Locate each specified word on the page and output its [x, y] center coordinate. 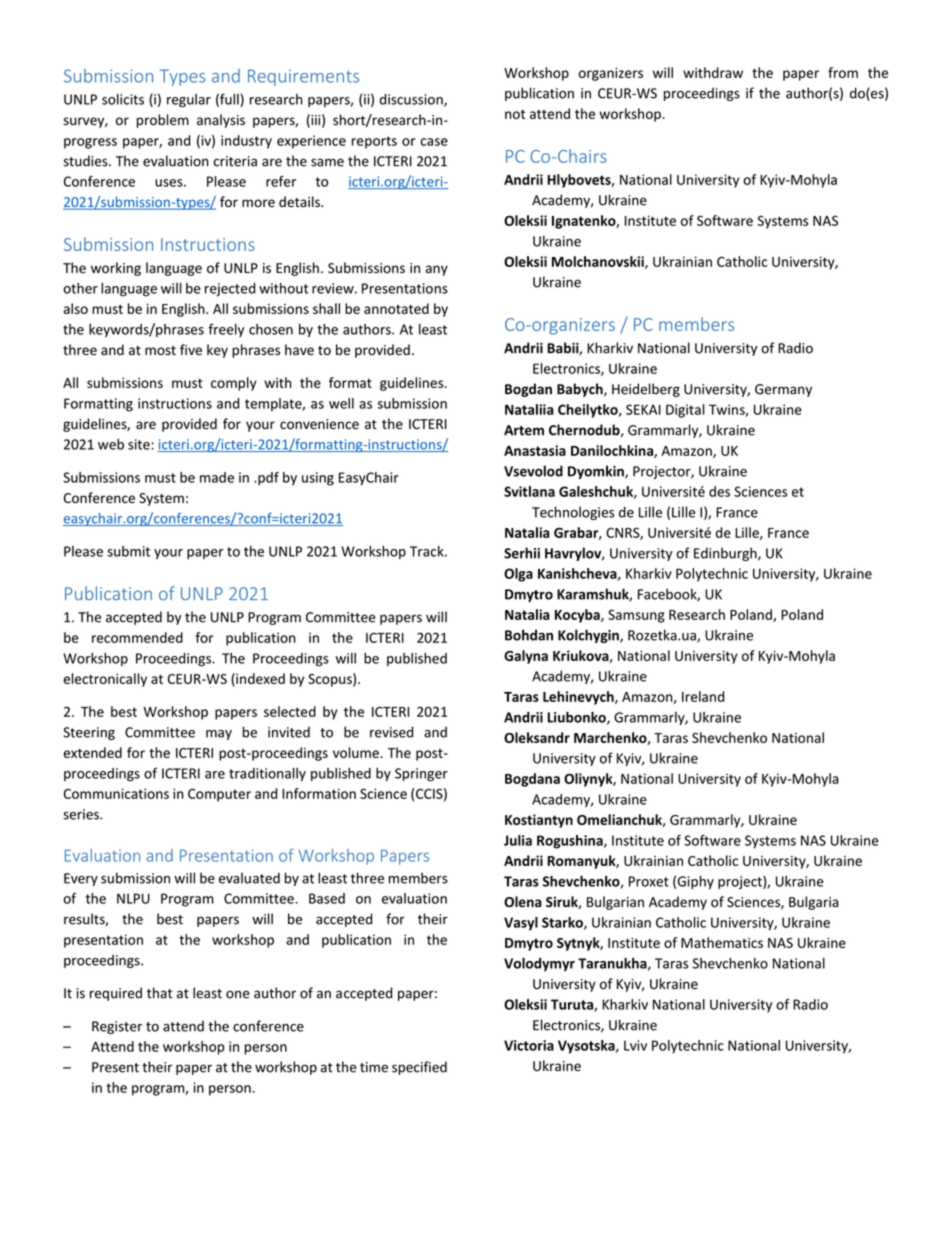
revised [391, 732]
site [140, 444]
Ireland [703, 696]
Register [117, 1027]
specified [419, 1068]
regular [189, 101]
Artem [524, 430]
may [219, 735]
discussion [412, 100]
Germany [783, 390]
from [843, 72]
